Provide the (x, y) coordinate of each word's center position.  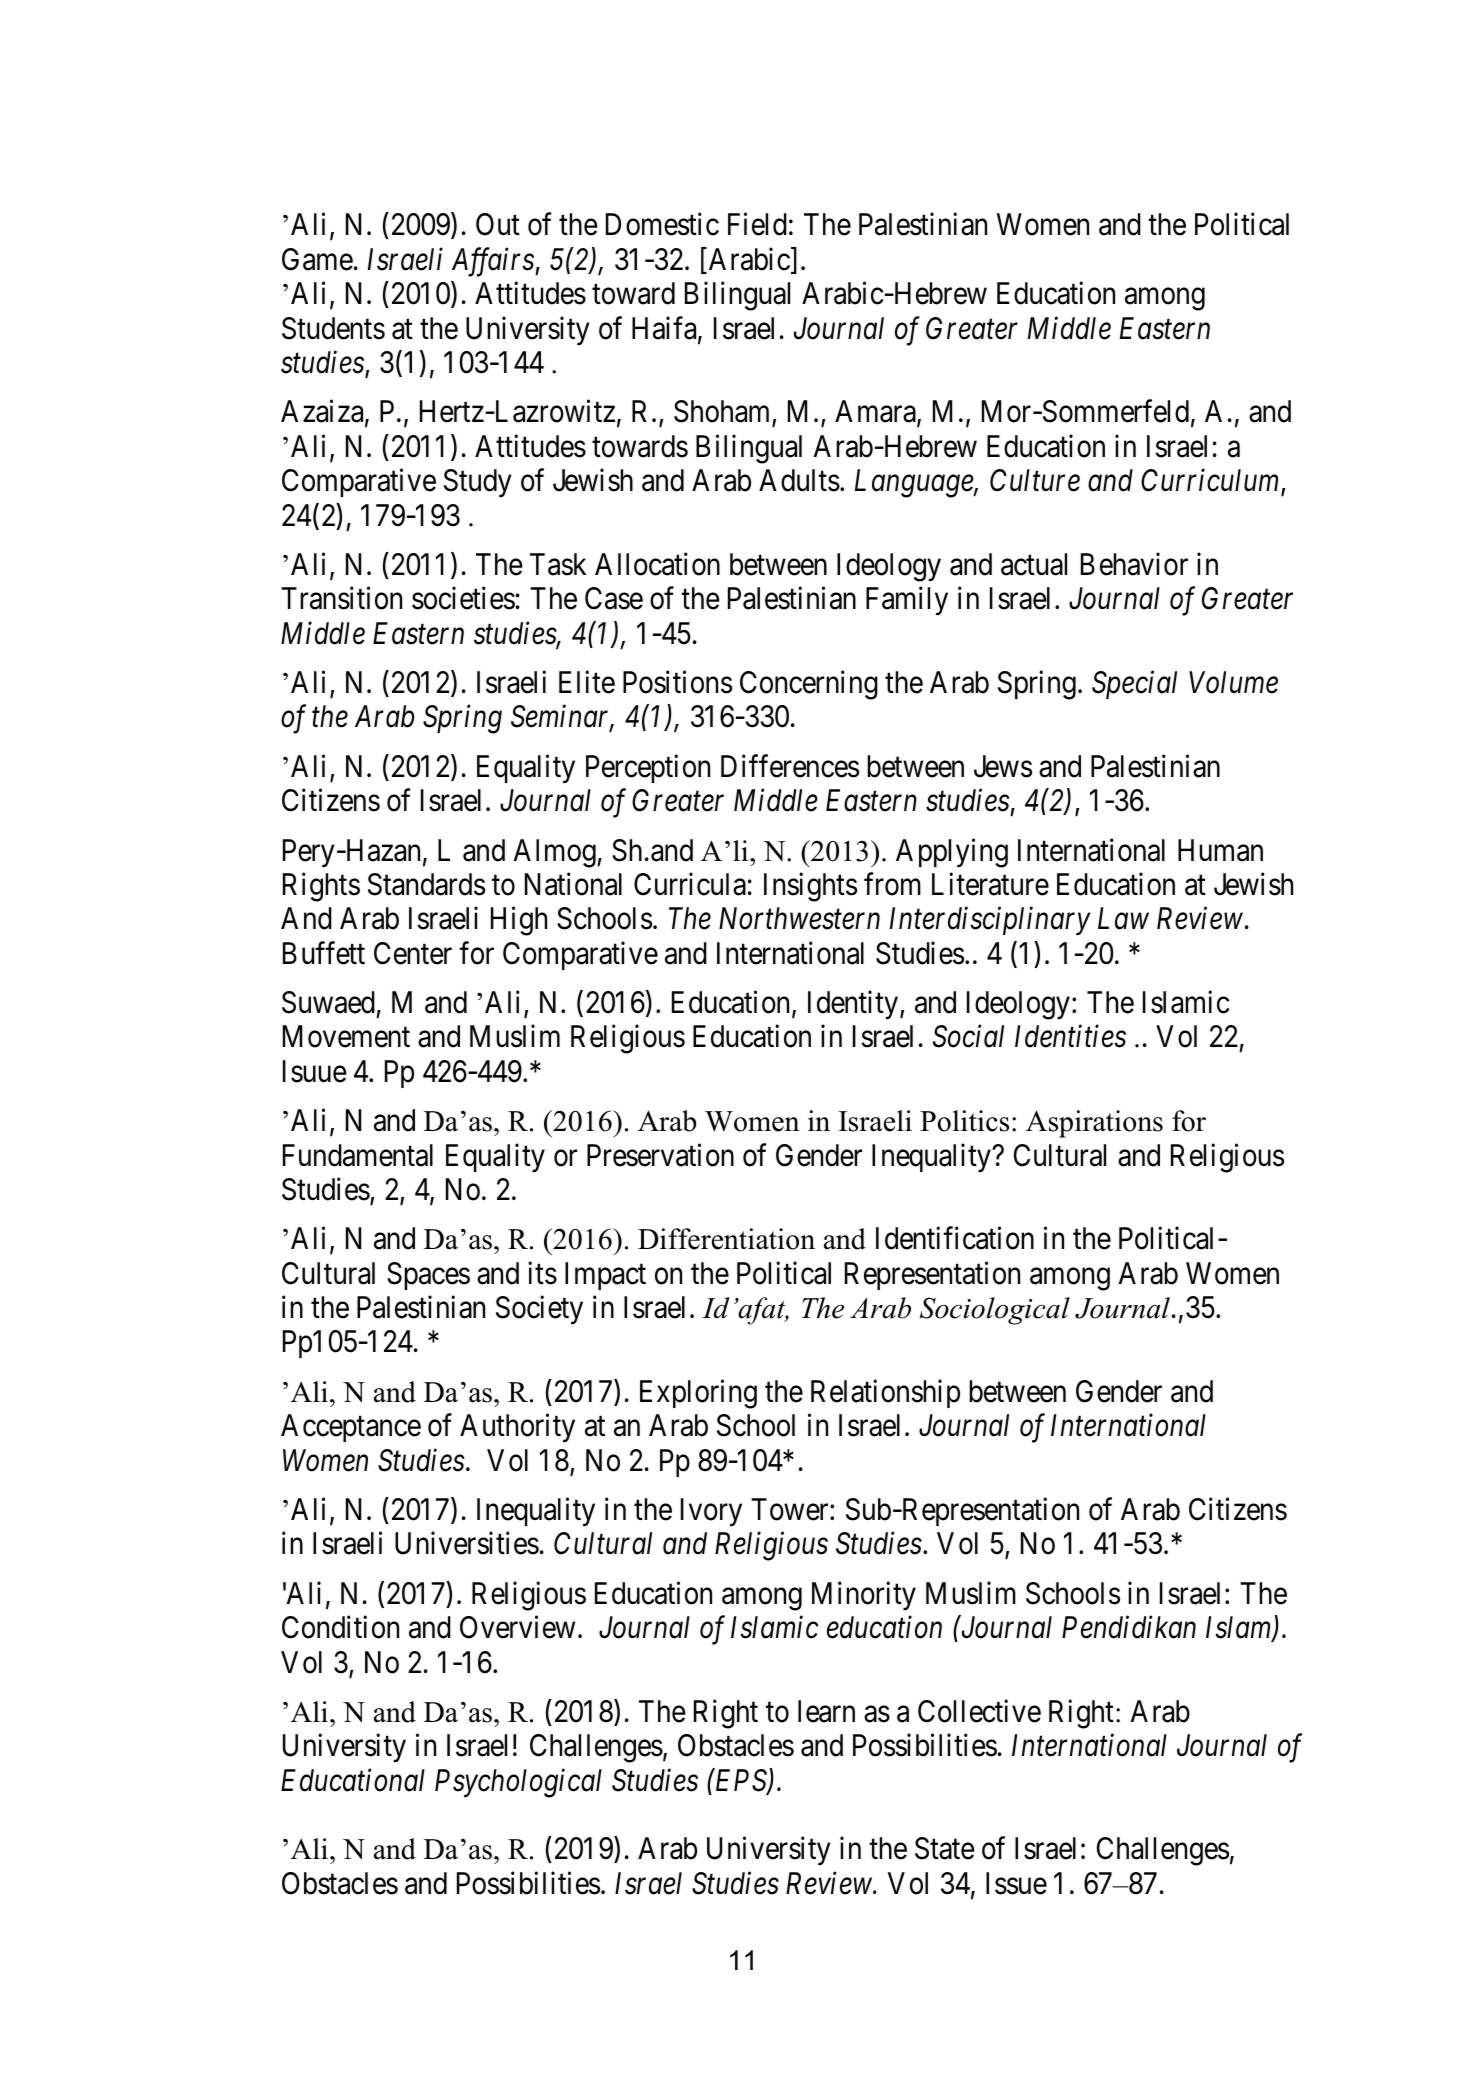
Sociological (995, 1311)
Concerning (809, 685)
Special (1134, 685)
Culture (1035, 480)
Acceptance (351, 1428)
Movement (346, 1037)
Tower (791, 1509)
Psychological (518, 1783)
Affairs (494, 262)
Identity (854, 1005)
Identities (1070, 1036)
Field (757, 224)
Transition (341, 598)
